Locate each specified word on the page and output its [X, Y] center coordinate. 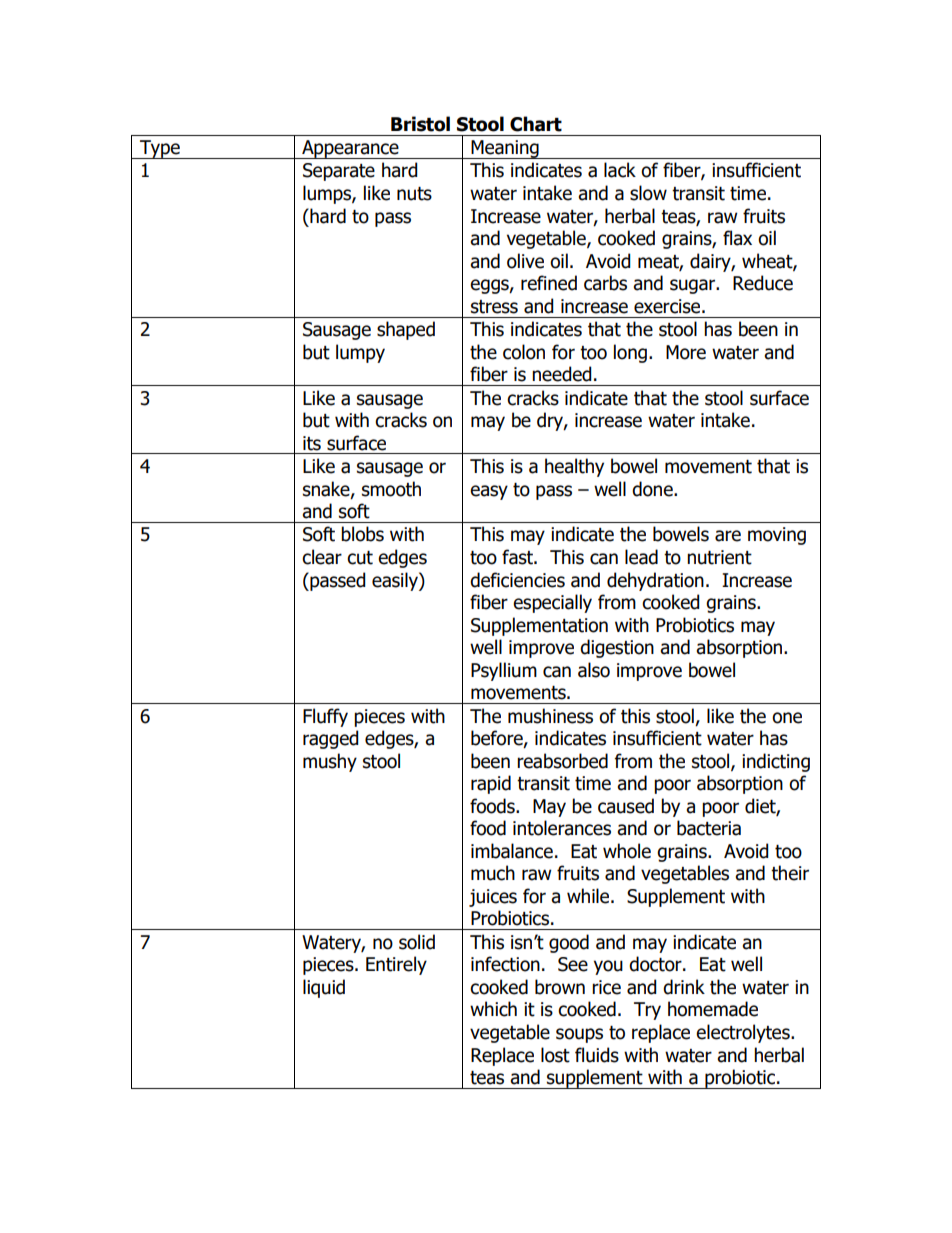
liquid [324, 988]
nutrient [719, 557]
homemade [713, 1009]
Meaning [505, 149]
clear [322, 557]
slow [648, 193]
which [493, 1009]
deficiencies [517, 580]
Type [160, 149]
